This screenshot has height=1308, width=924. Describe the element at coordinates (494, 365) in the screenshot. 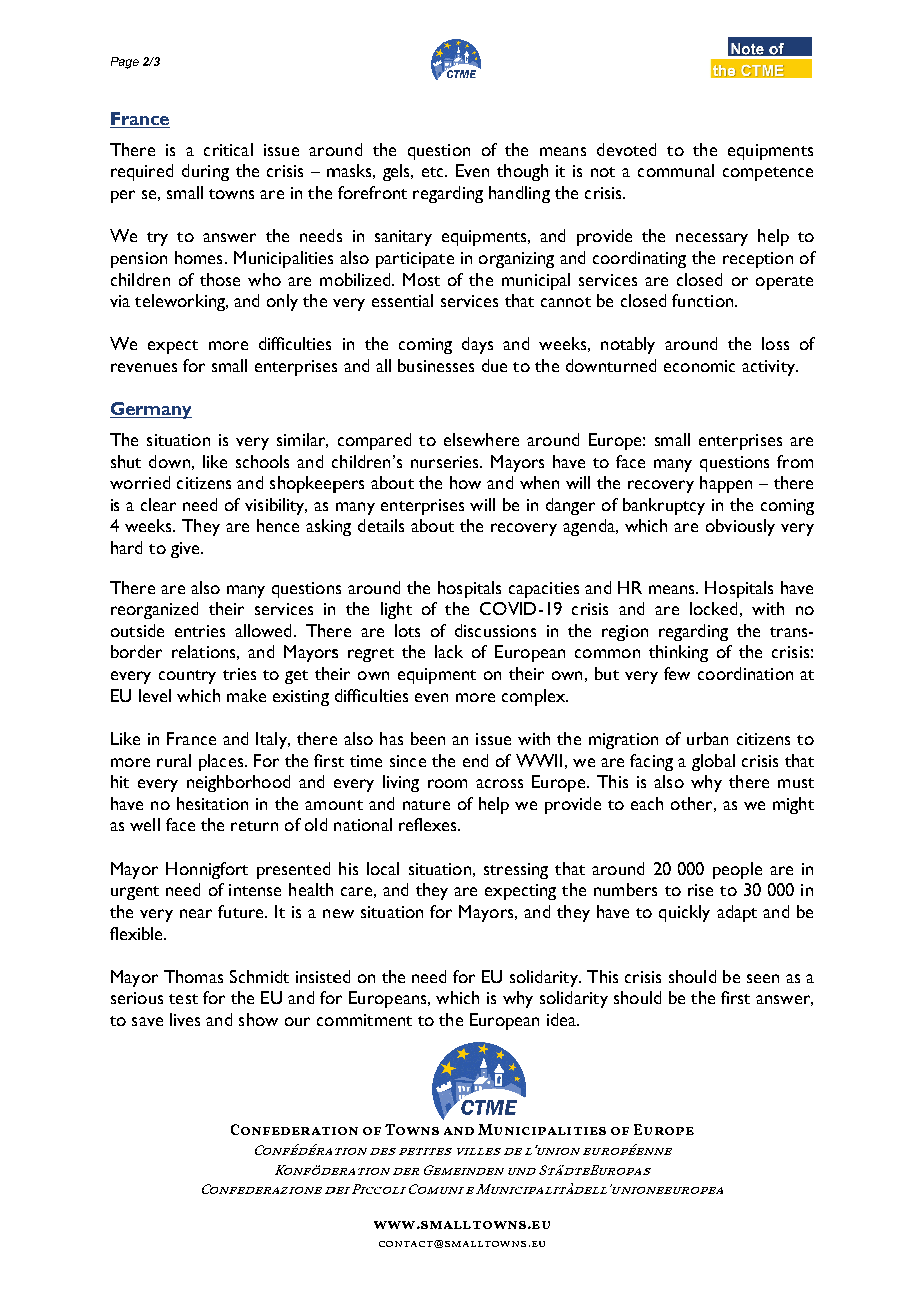

I see `due` at that location.
